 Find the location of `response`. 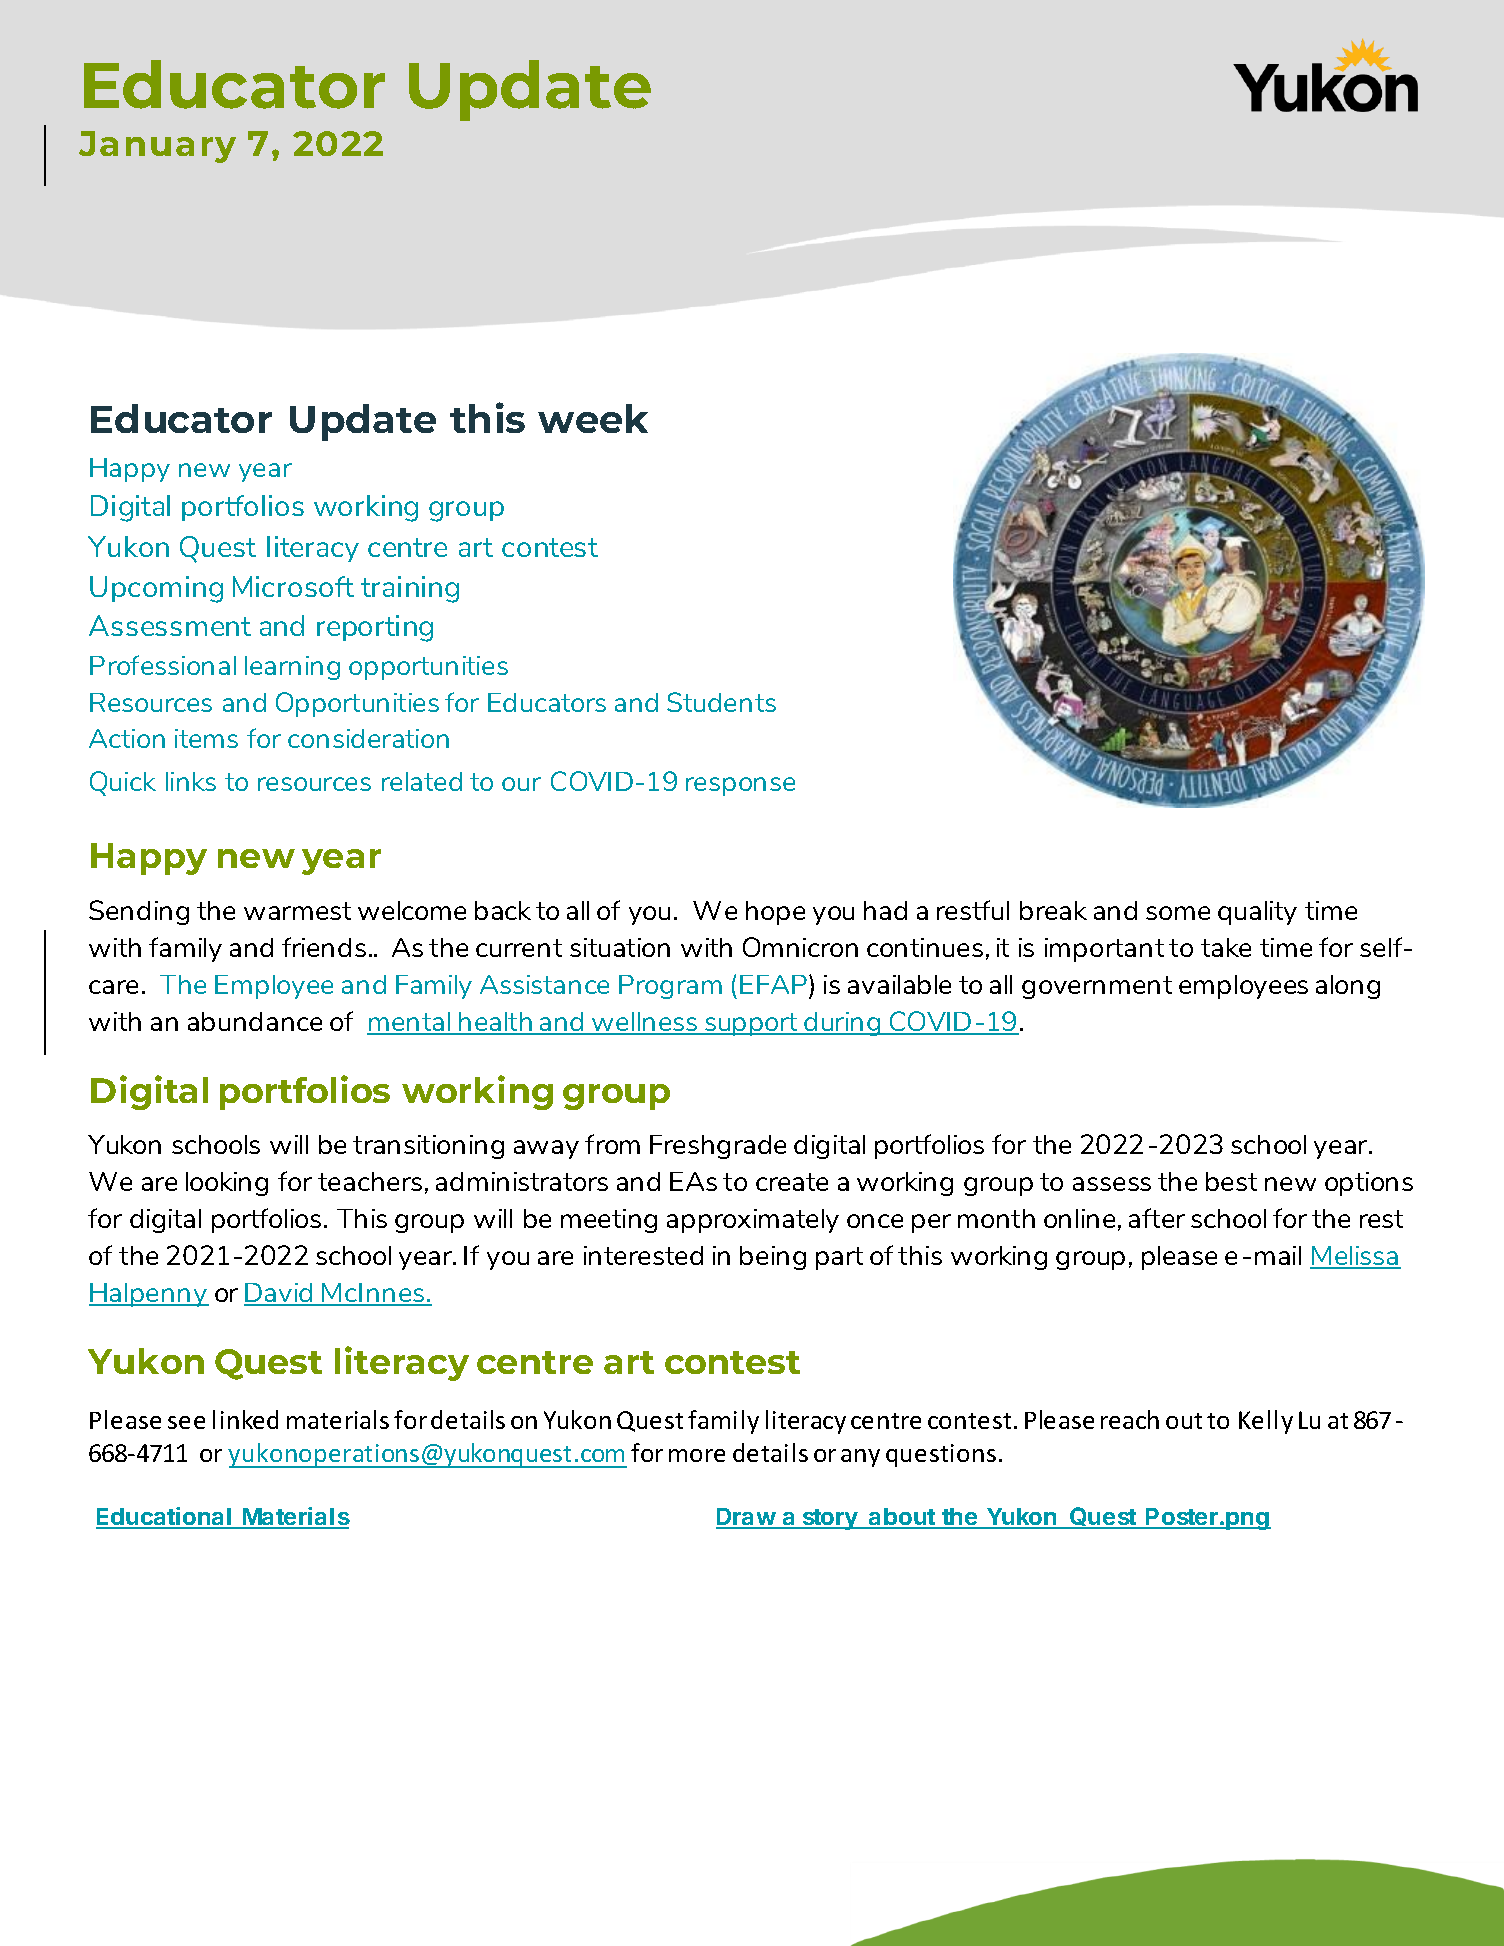

response is located at coordinates (740, 786).
